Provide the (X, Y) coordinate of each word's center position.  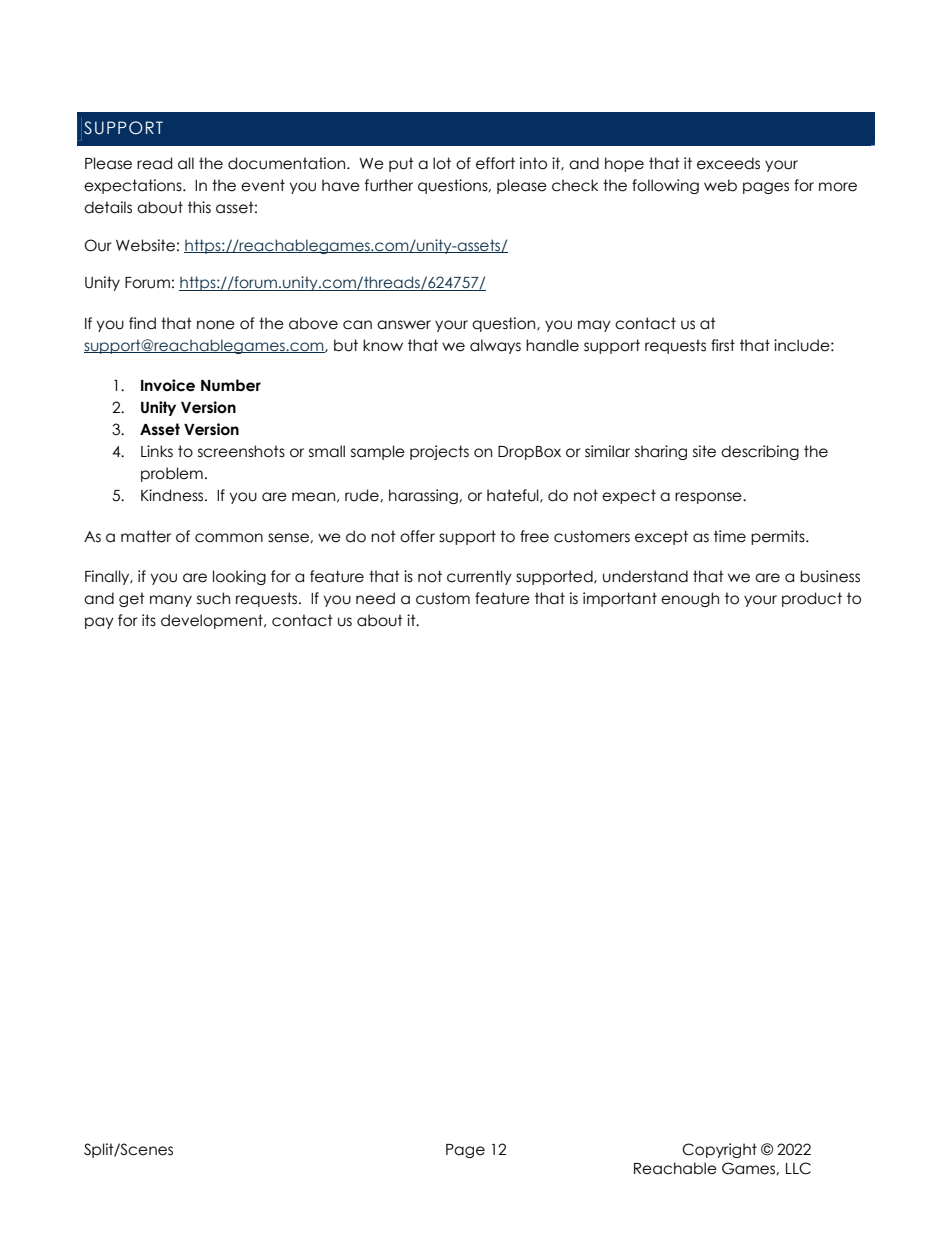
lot (442, 163)
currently (479, 577)
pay (99, 623)
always (495, 346)
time (730, 536)
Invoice (168, 385)
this (199, 207)
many (171, 601)
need (375, 598)
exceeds (728, 163)
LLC (798, 1168)
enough (690, 599)
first (723, 345)
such (213, 598)
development (213, 621)
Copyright (719, 1150)
